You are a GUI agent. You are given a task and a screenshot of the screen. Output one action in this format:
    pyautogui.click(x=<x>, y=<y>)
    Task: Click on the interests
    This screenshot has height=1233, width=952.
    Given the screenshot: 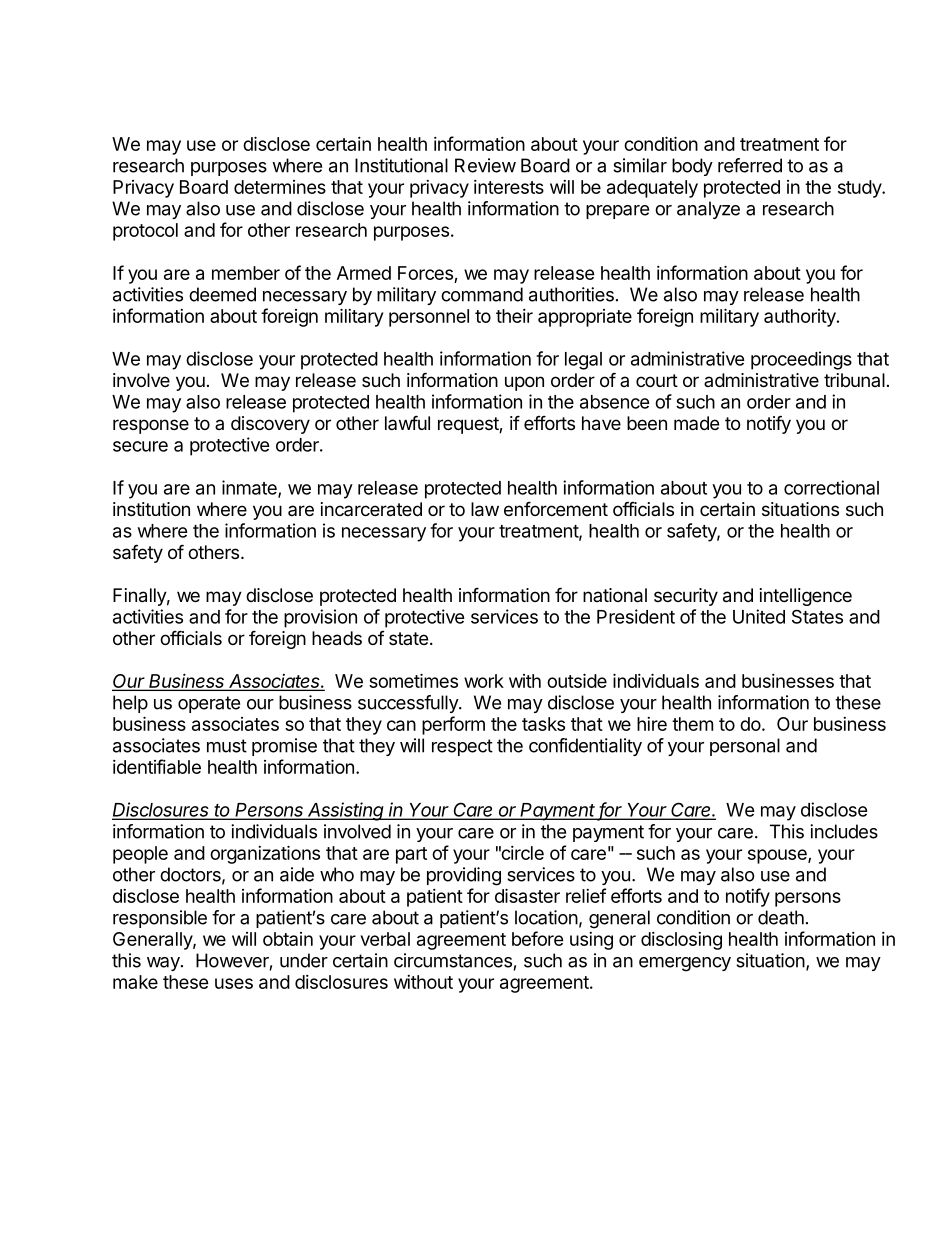 What is the action you would take?
    pyautogui.click(x=509, y=187)
